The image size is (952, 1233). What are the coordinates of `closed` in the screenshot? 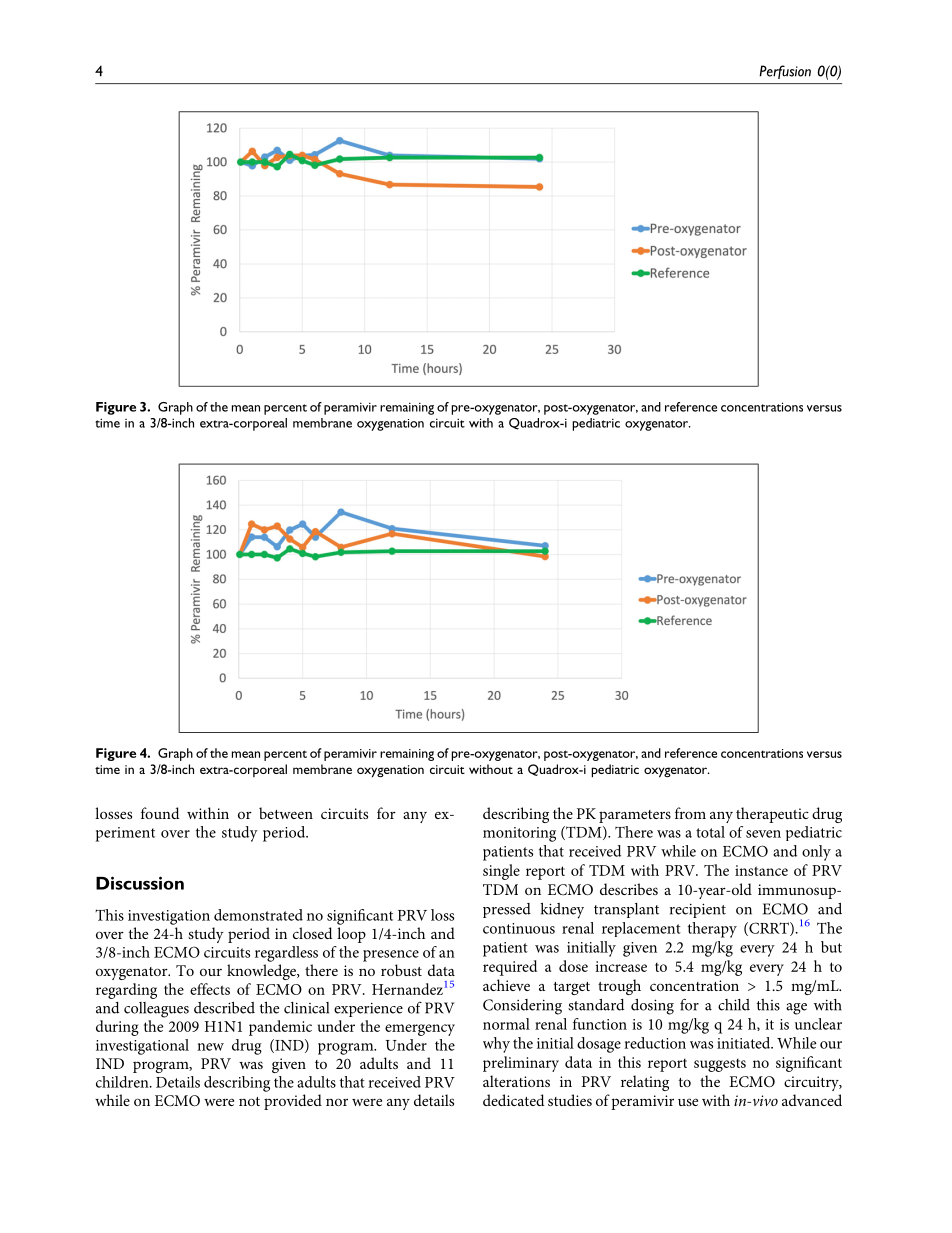 It's located at (312, 933).
